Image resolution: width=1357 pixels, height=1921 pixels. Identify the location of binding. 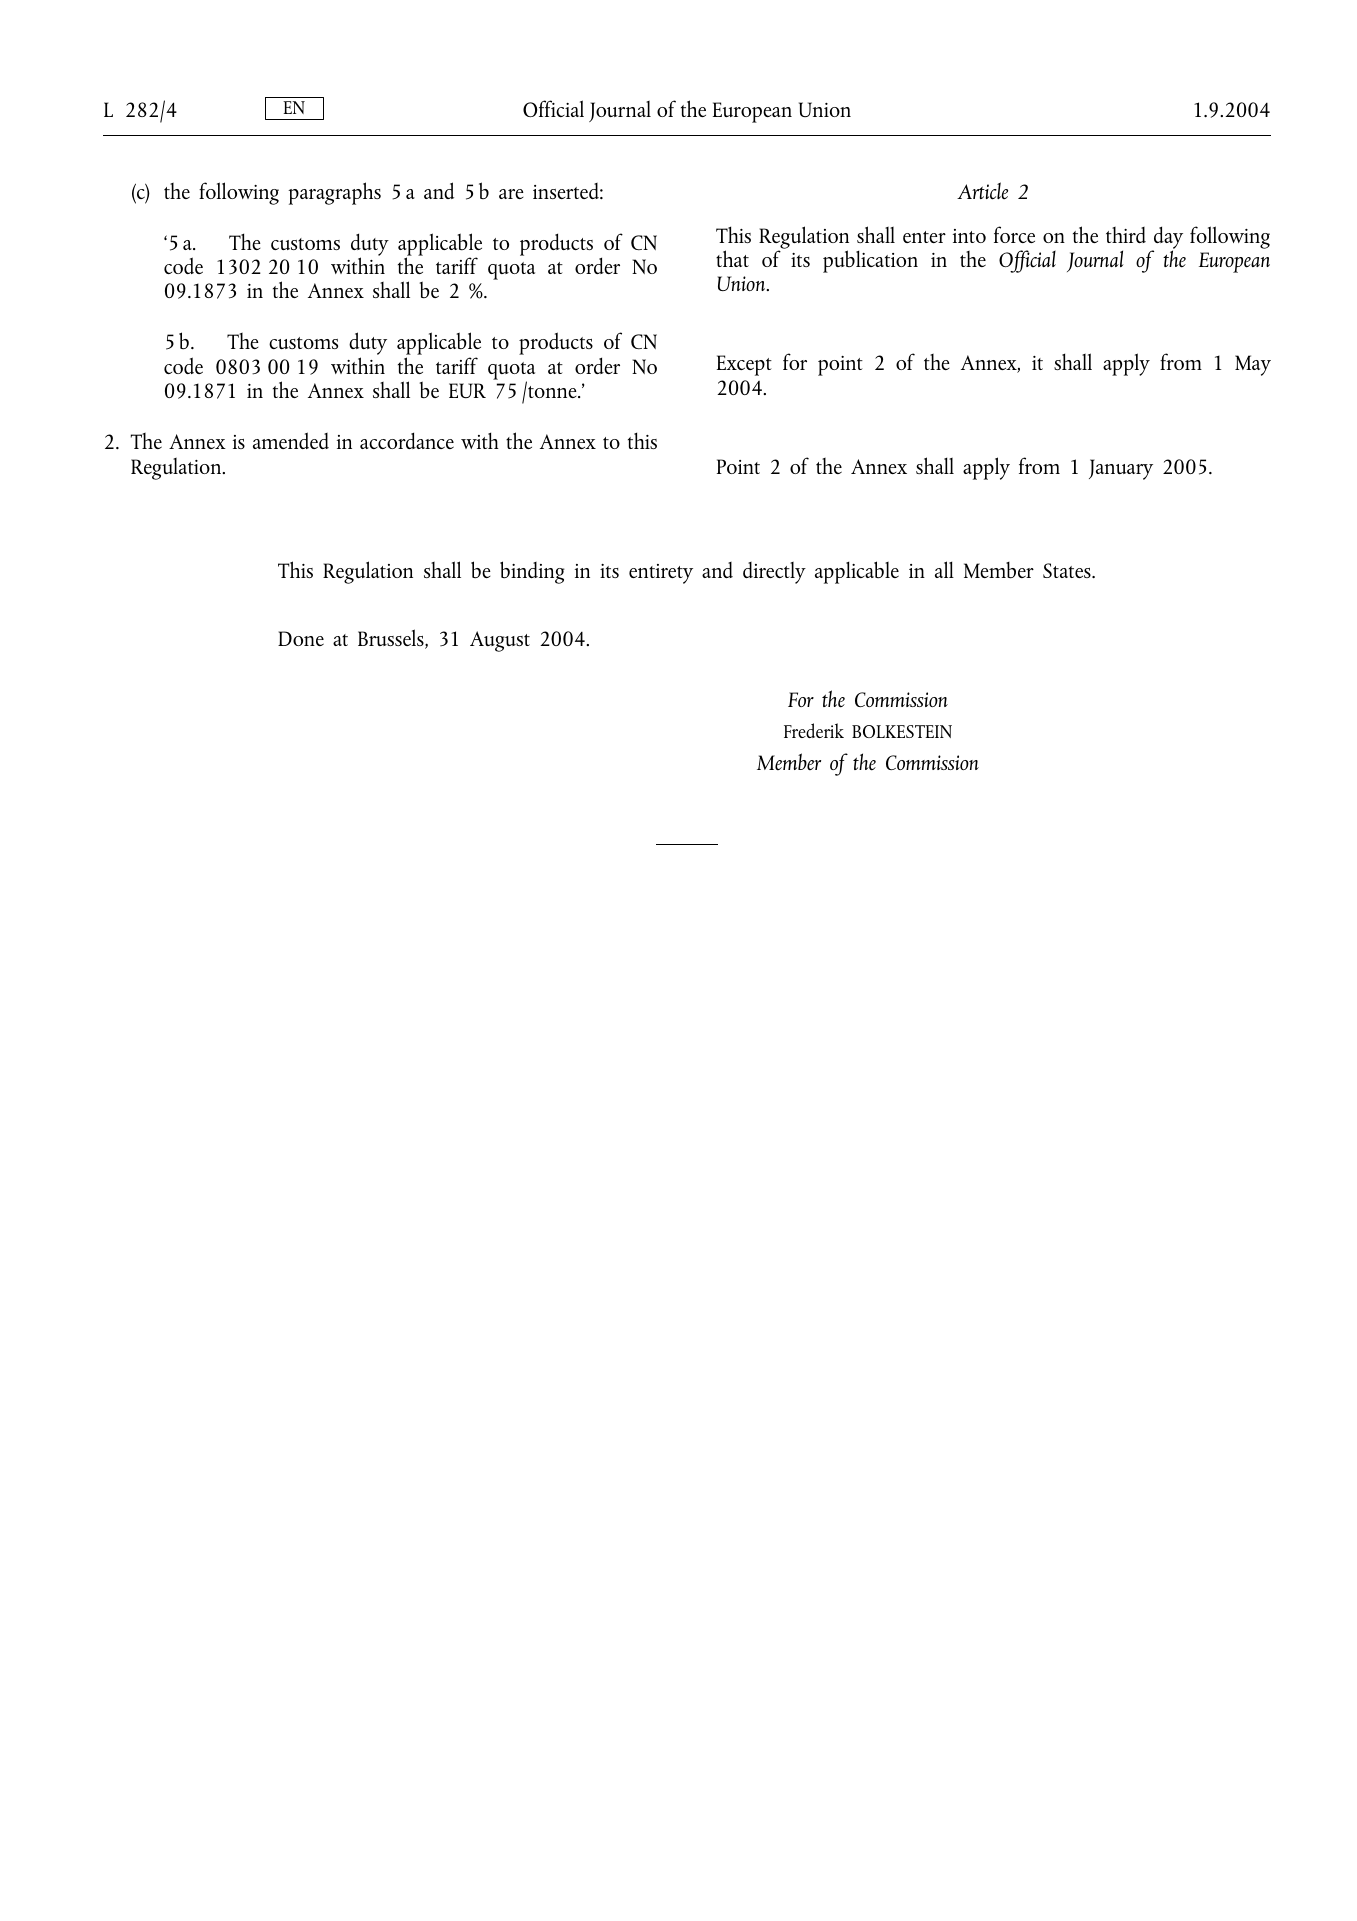
(532, 572).
